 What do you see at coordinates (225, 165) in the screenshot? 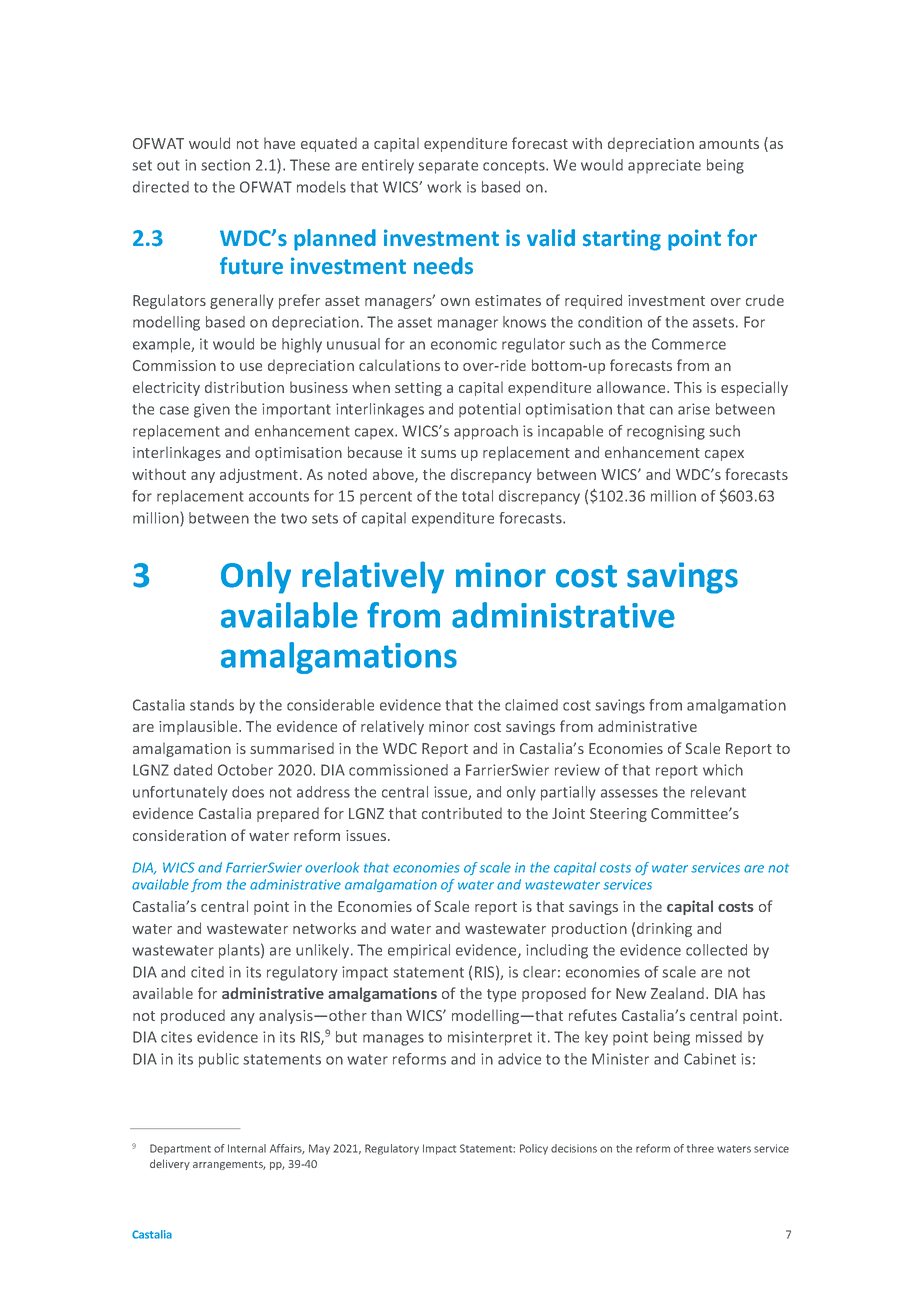
I see `section` at bounding box center [225, 165].
